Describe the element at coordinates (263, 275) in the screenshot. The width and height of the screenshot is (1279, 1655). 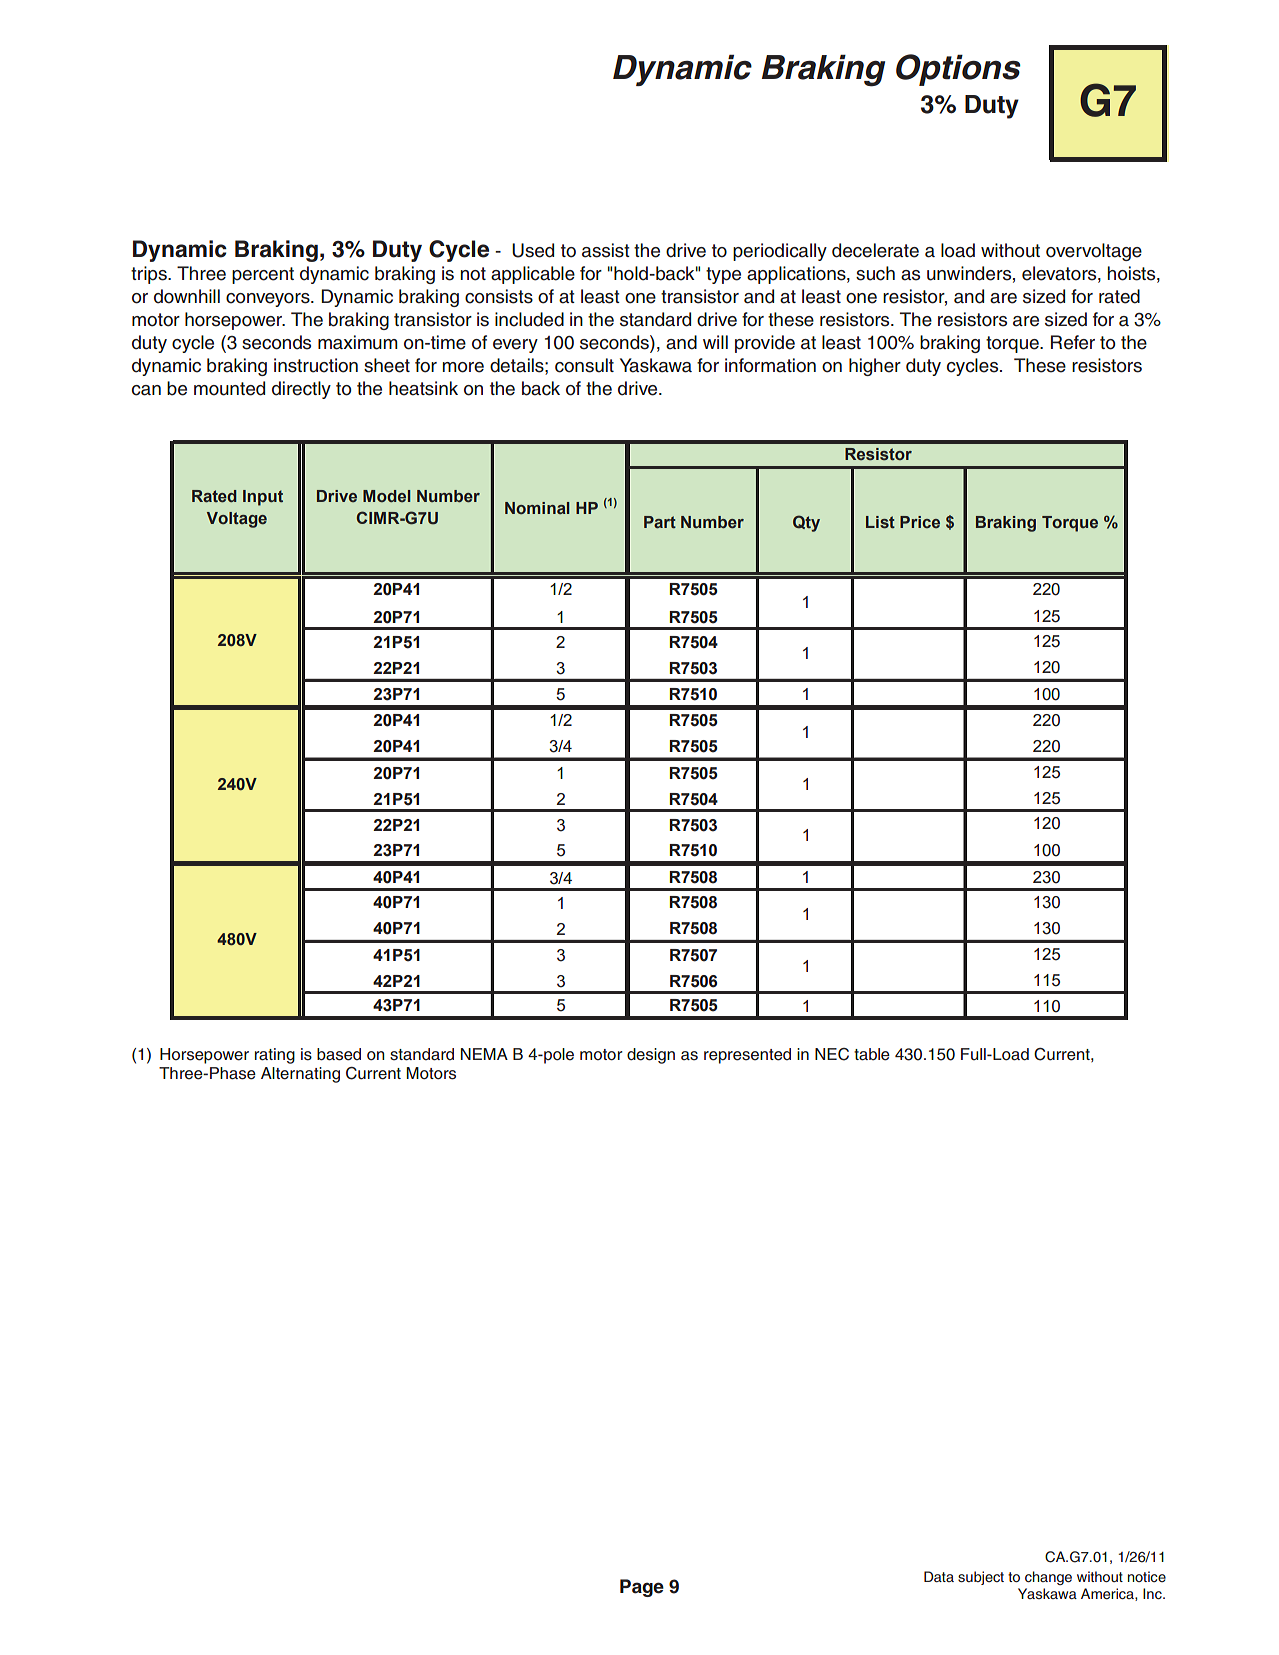
I see `percent` at that location.
